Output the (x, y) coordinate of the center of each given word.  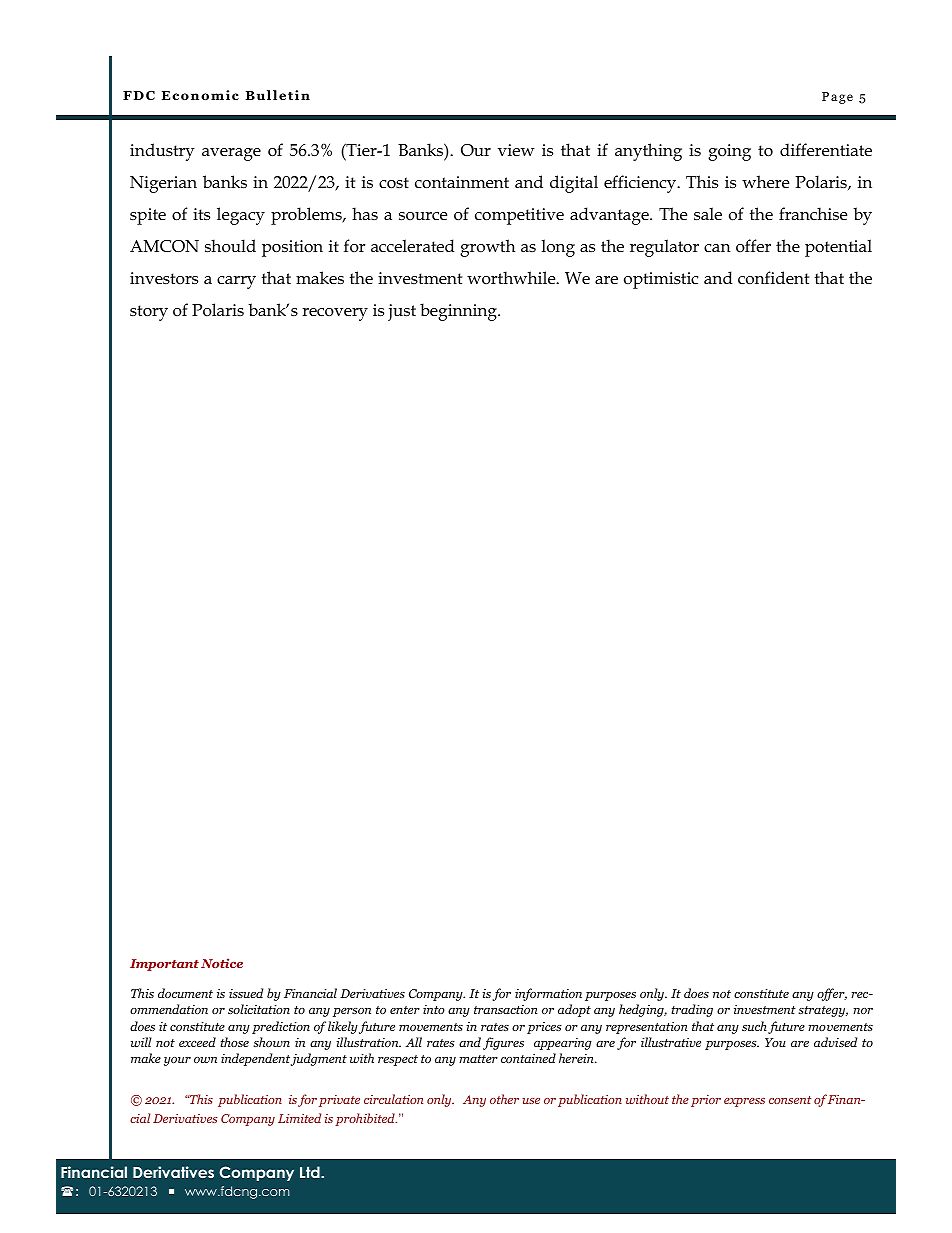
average (231, 154)
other (504, 1099)
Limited (299, 1118)
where (765, 182)
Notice (222, 963)
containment (462, 182)
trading (692, 1010)
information (548, 994)
